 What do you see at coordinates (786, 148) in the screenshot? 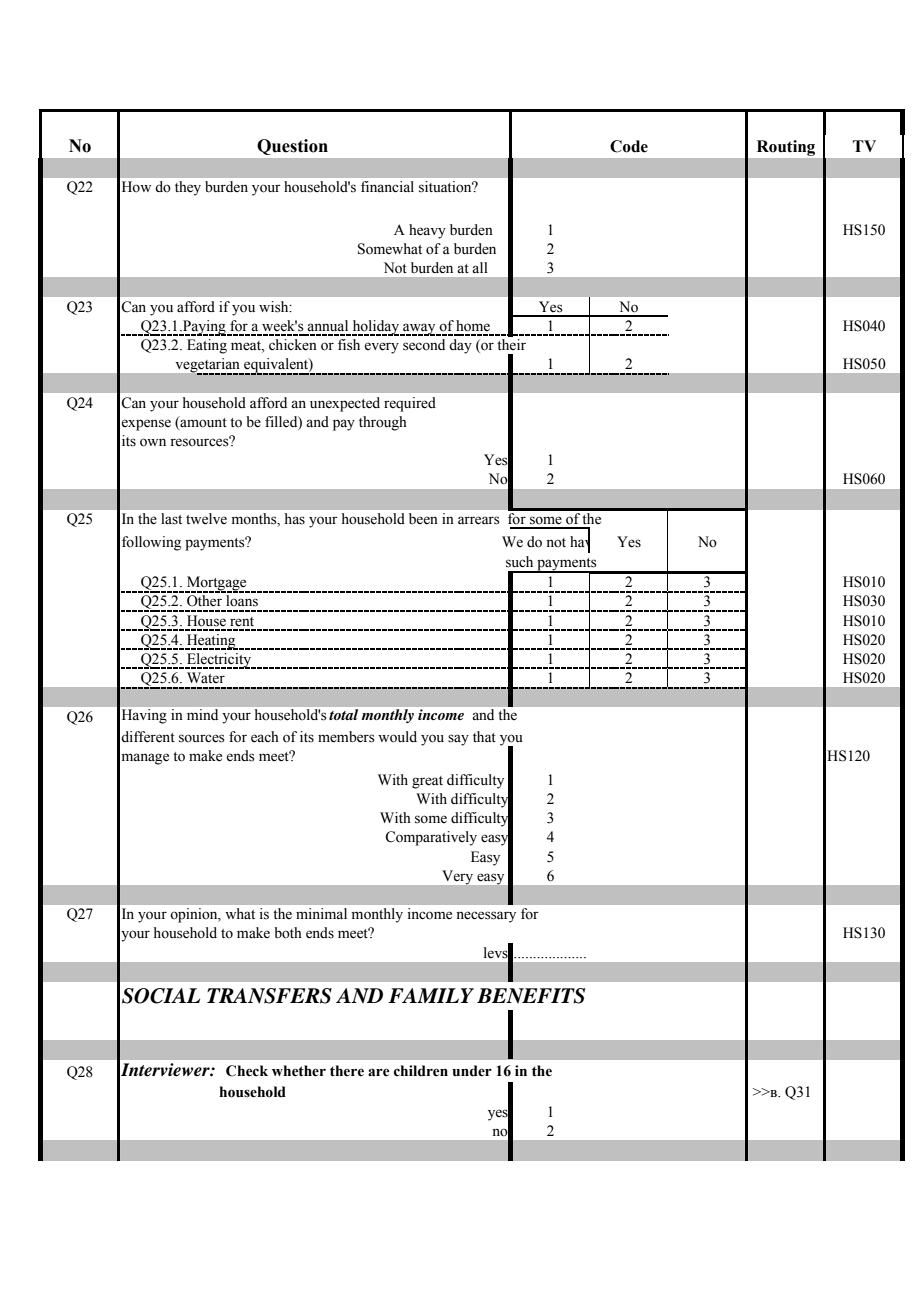
I see `Routing` at bounding box center [786, 148].
